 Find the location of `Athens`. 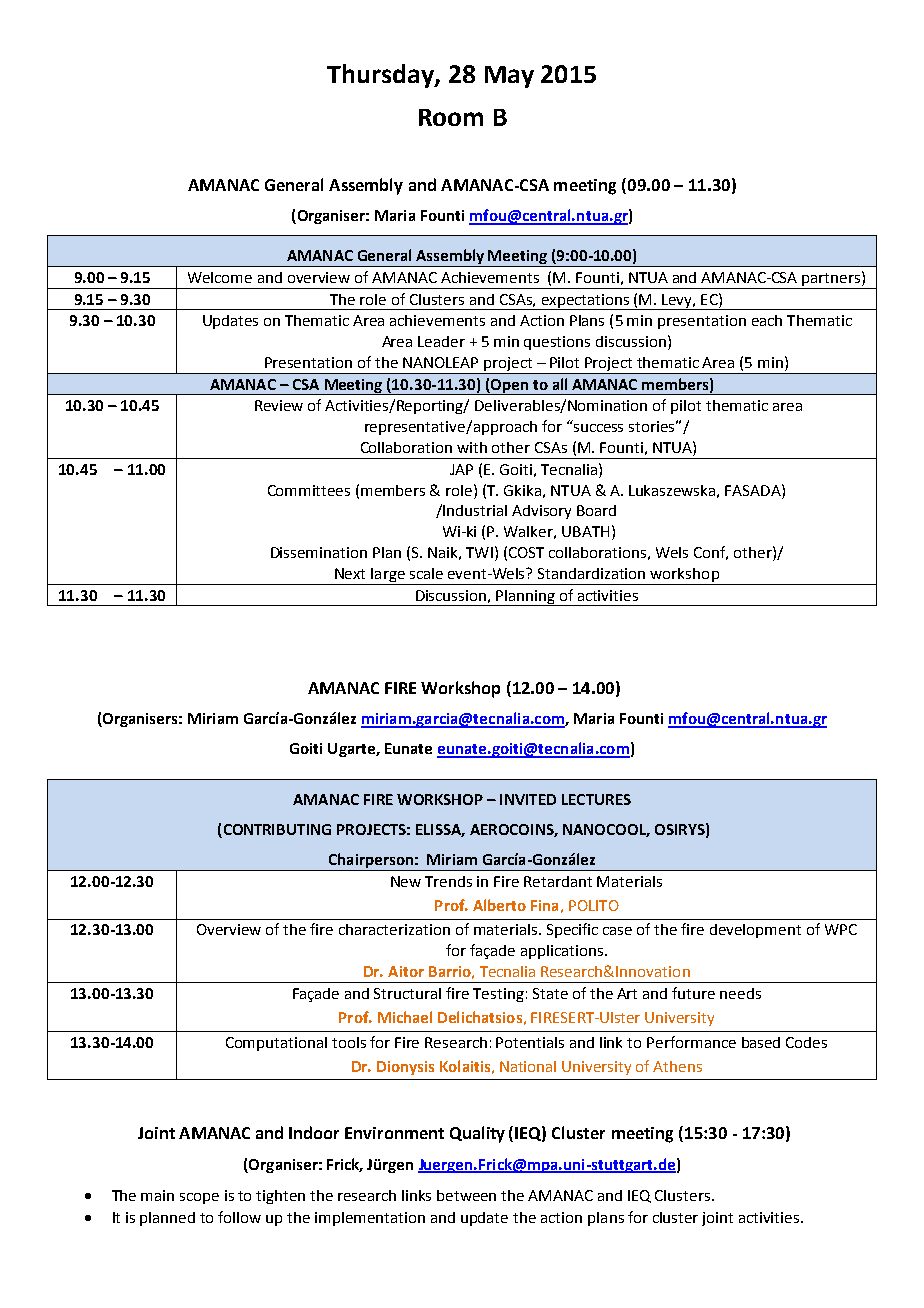

Athens is located at coordinates (677, 1066).
